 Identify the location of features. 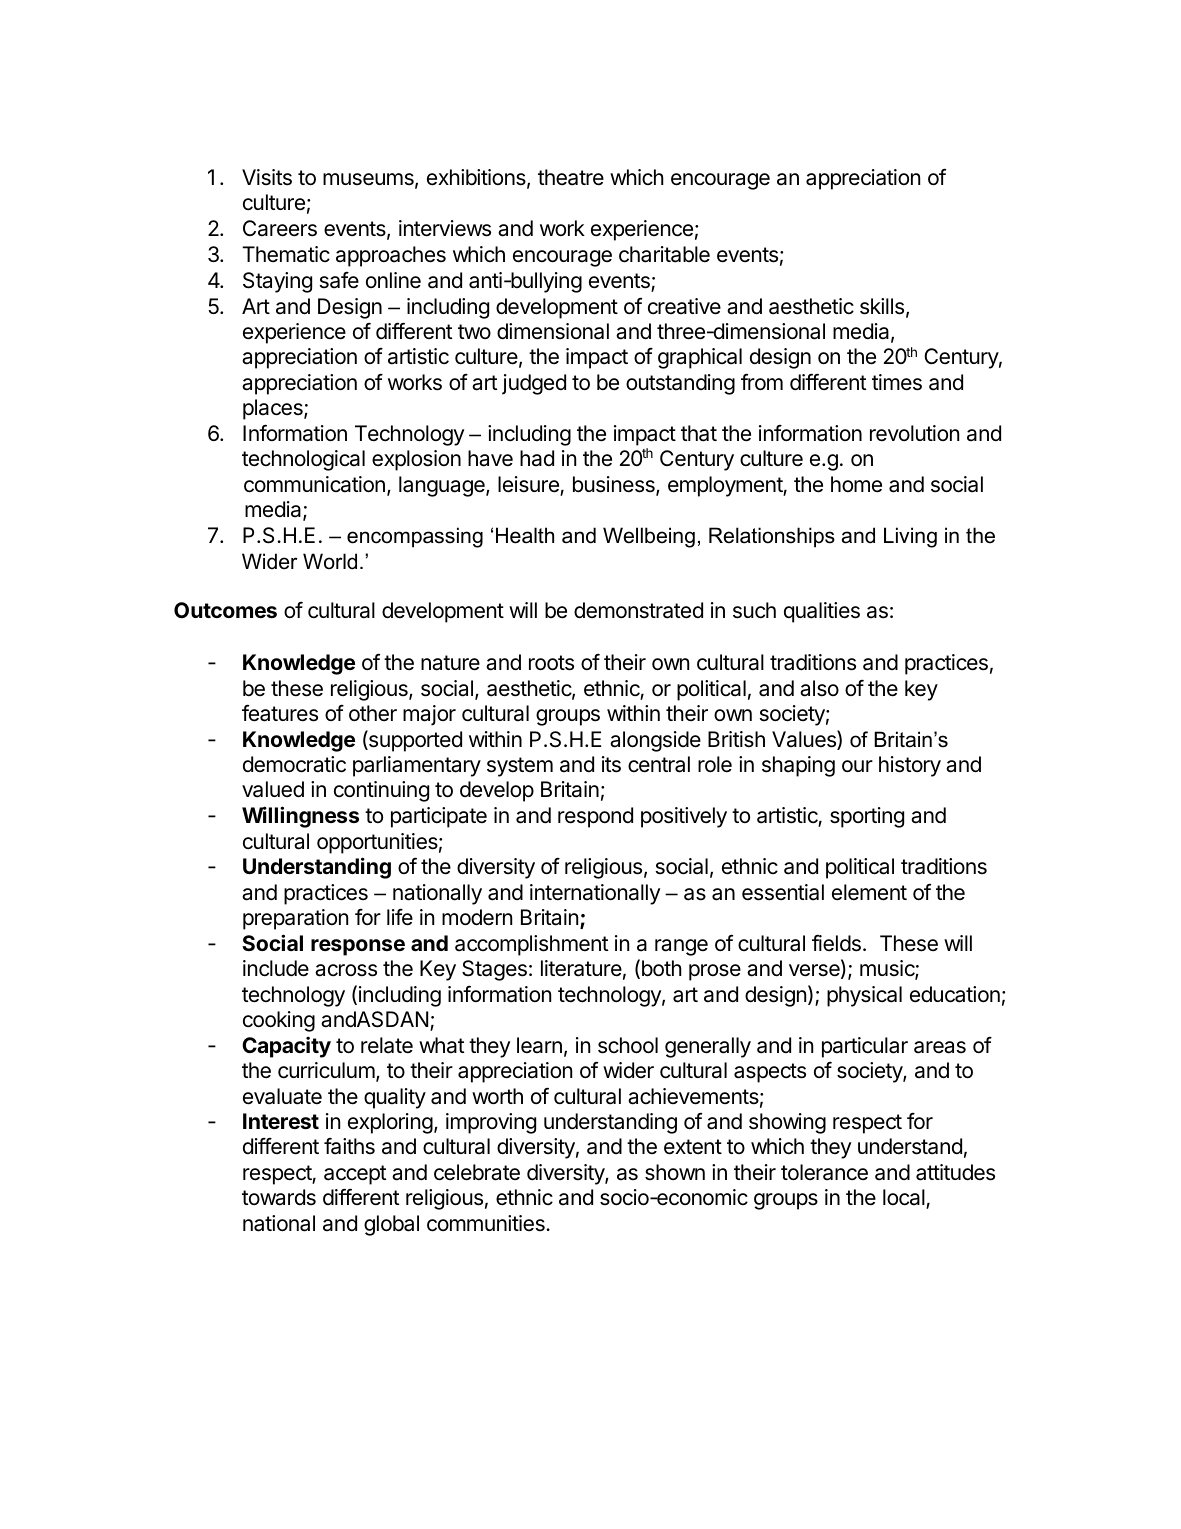
(280, 713).
